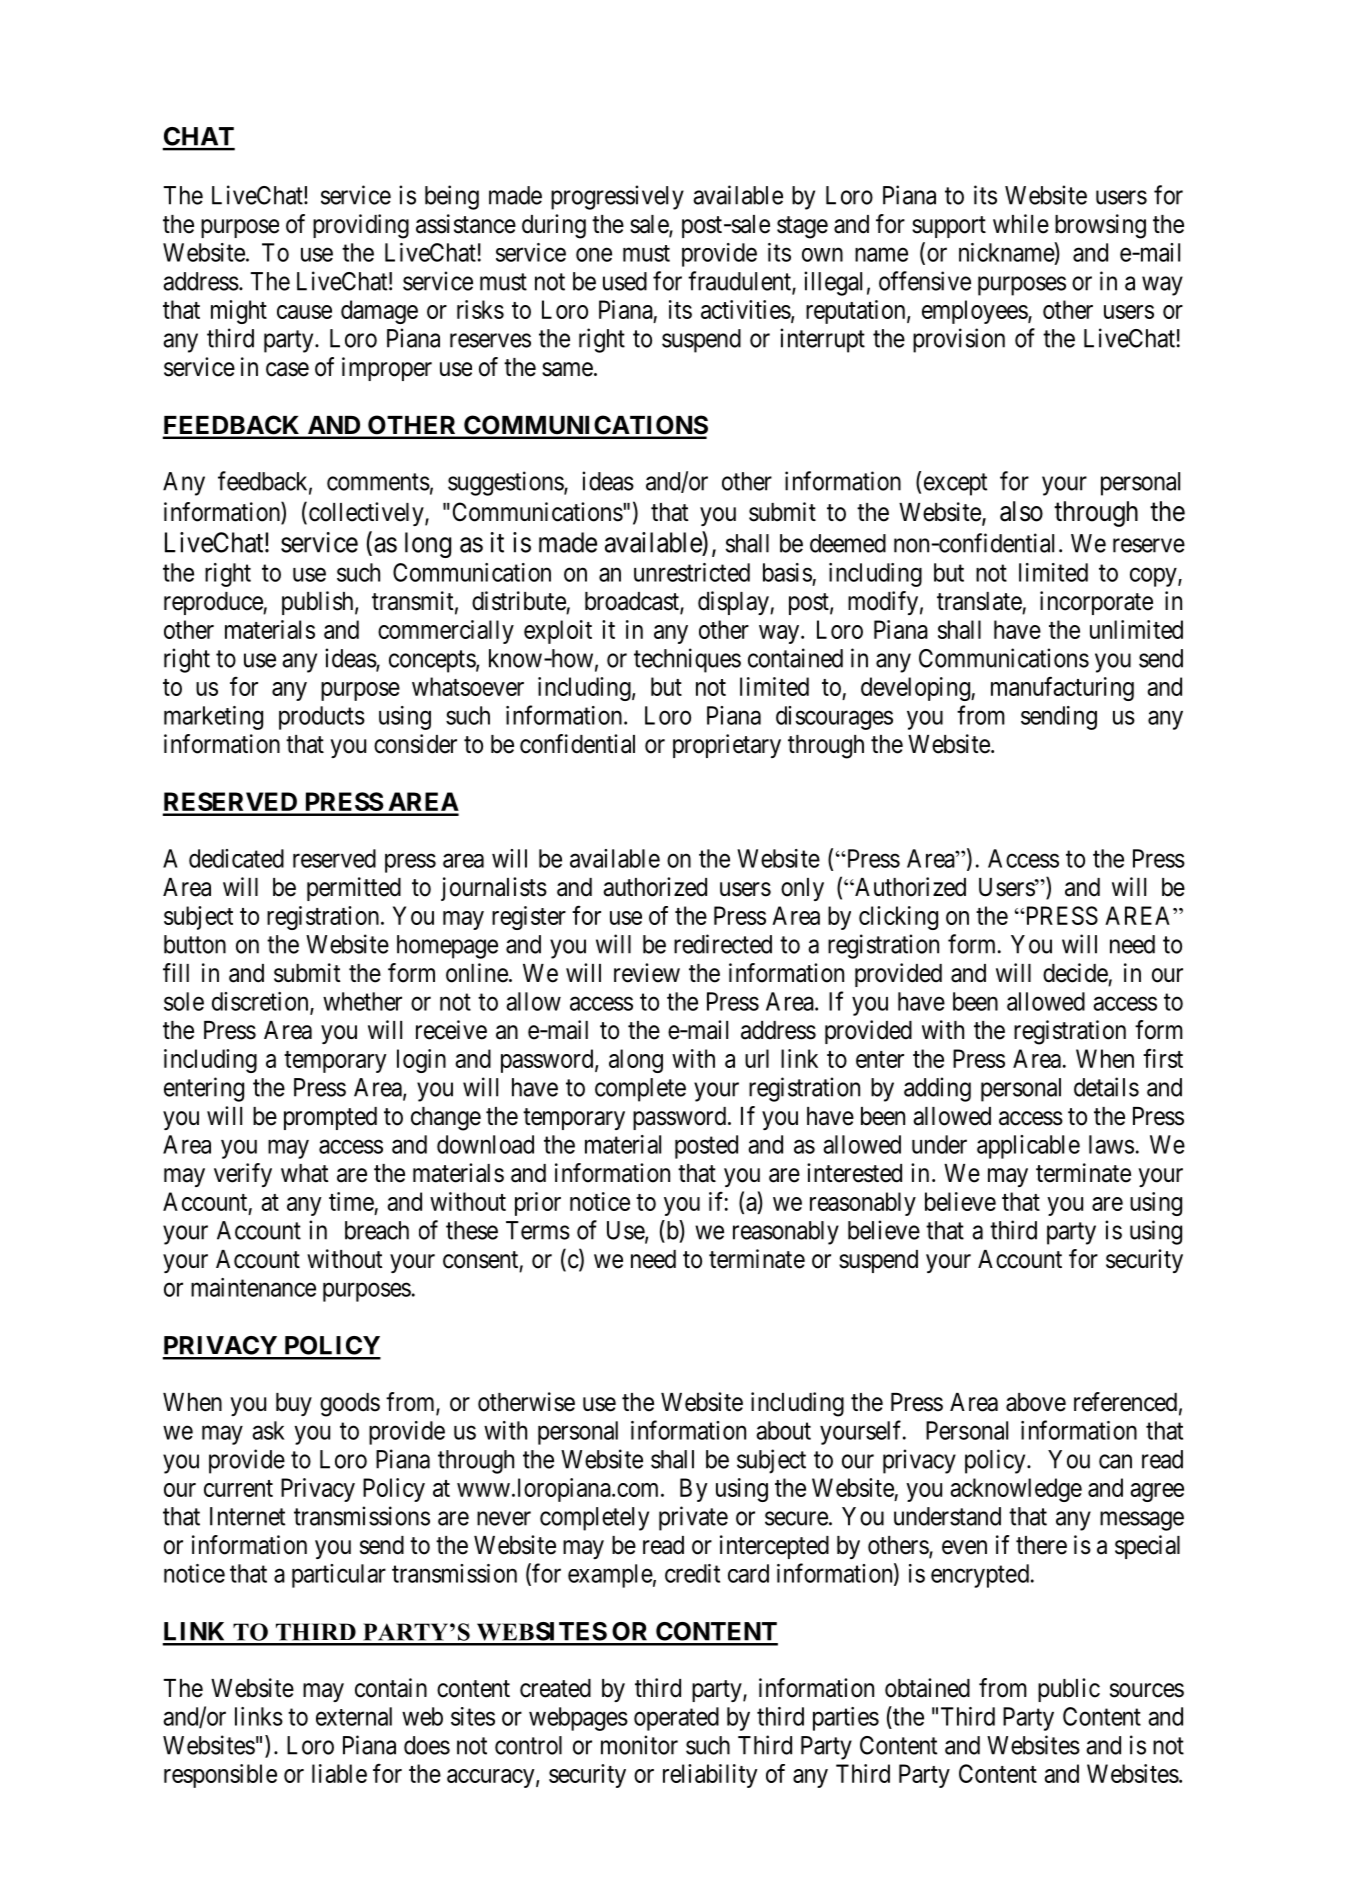  What do you see at coordinates (354, 1716) in the screenshot?
I see `external` at bounding box center [354, 1716].
